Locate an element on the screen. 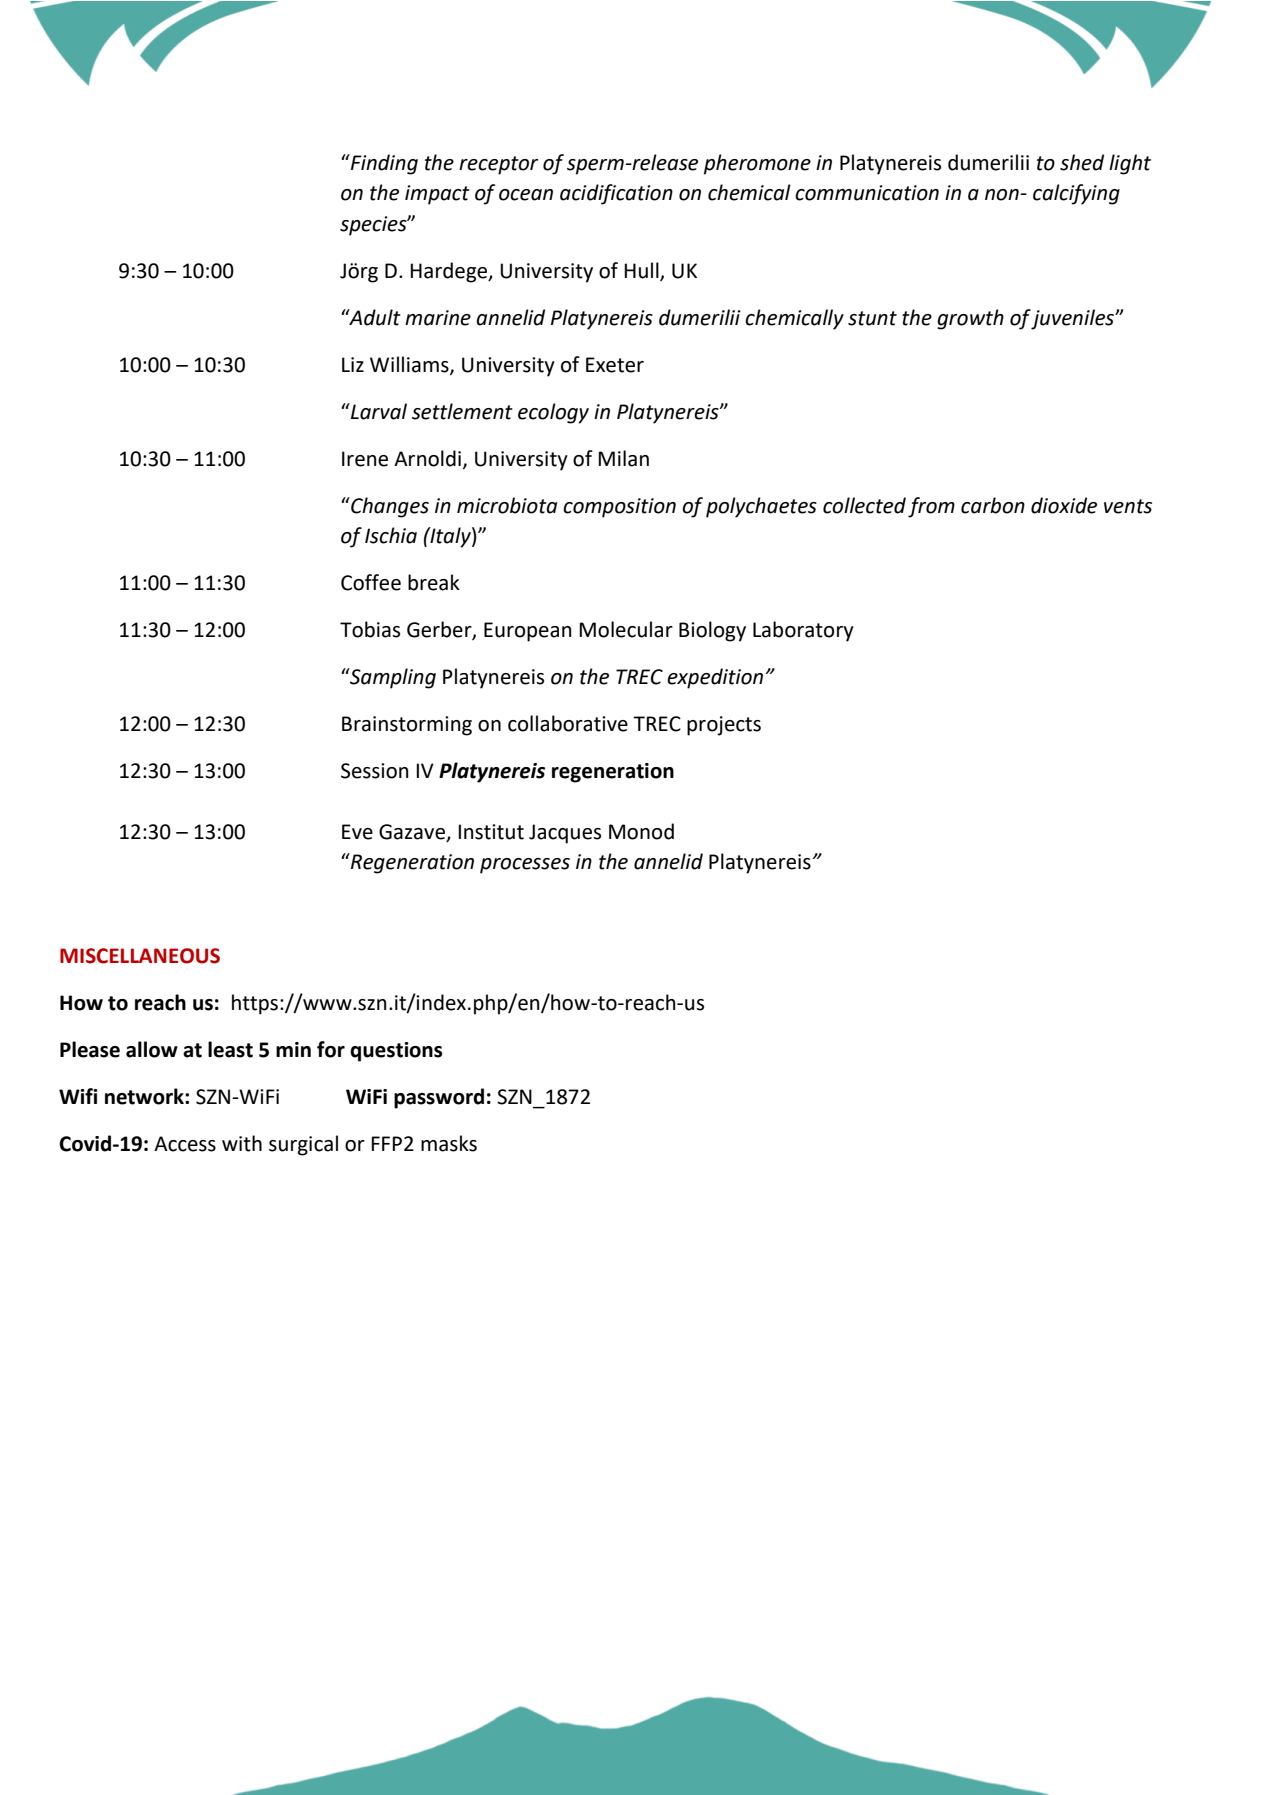 The width and height of the screenshot is (1280, 1795). Monod is located at coordinates (641, 831).
